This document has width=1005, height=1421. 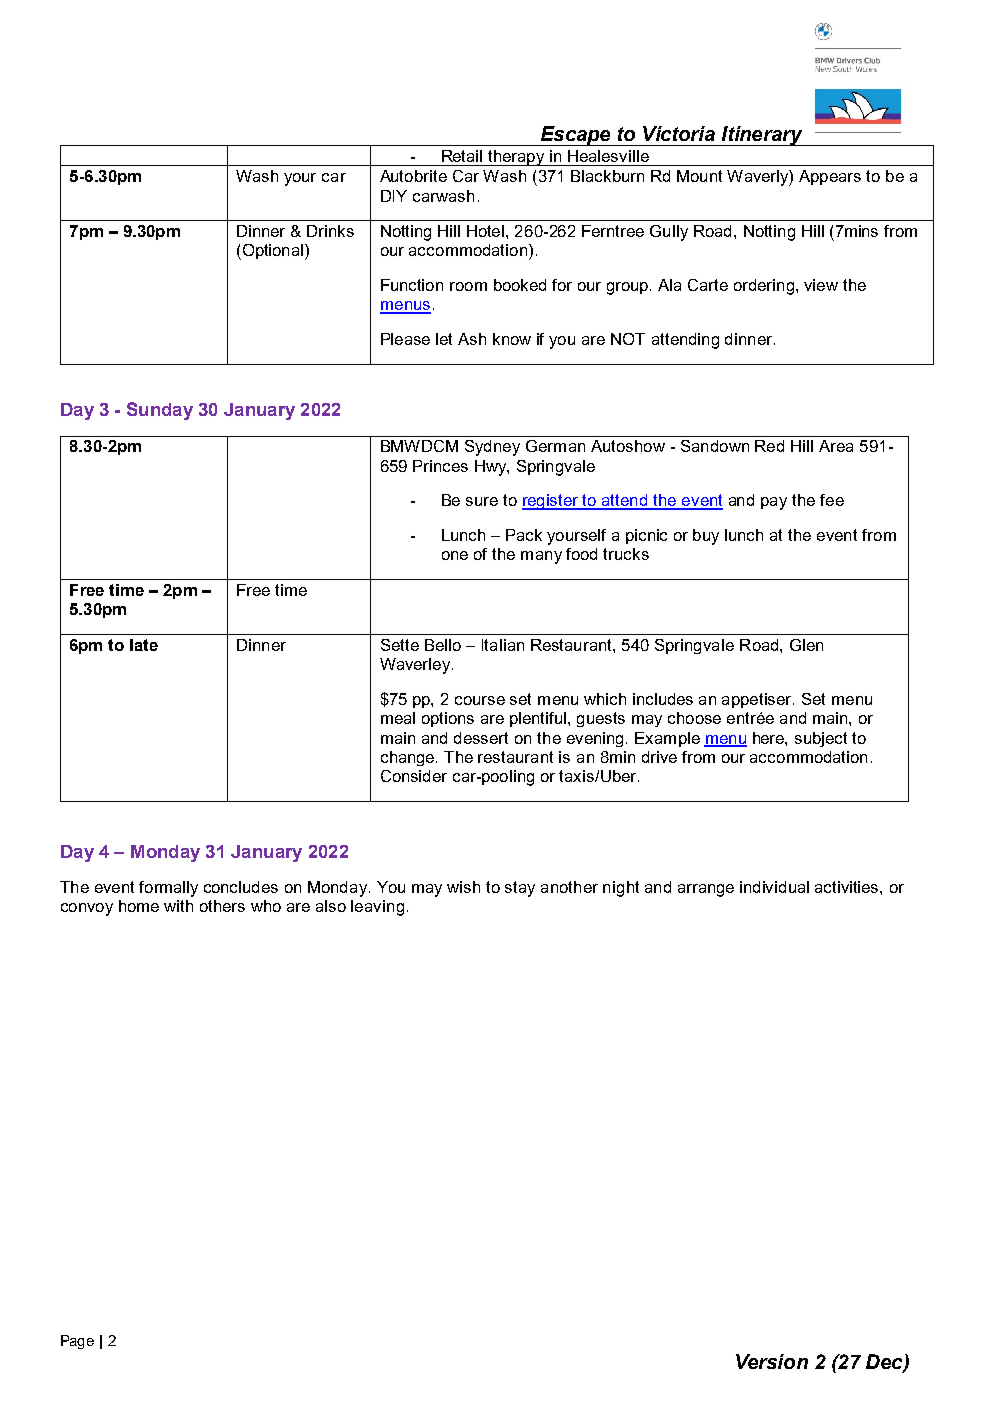 I want to click on late, so click(x=144, y=645).
